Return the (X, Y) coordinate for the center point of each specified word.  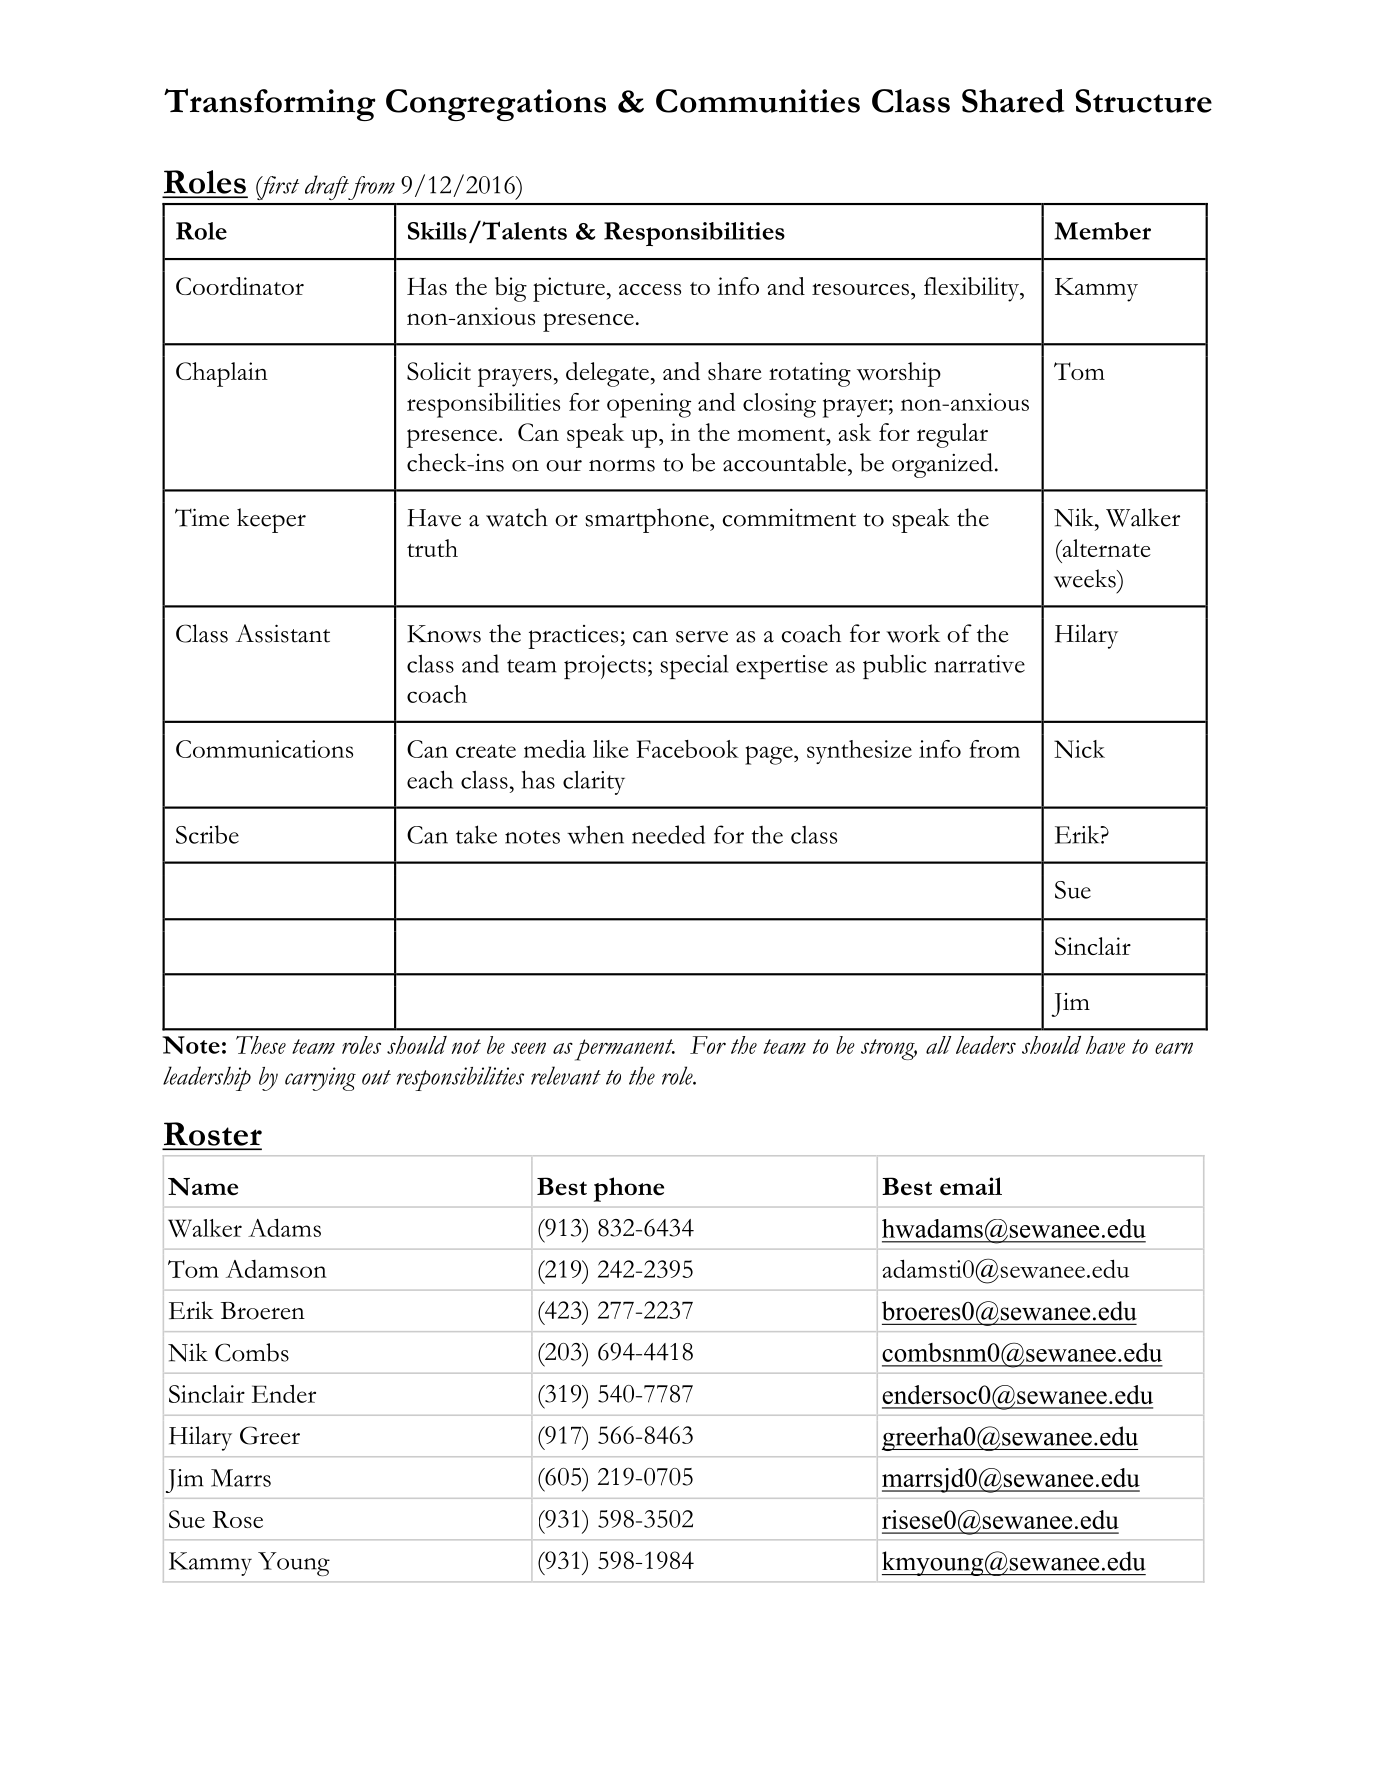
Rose (238, 1519)
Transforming (270, 104)
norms (622, 466)
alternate (1105, 548)
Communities (758, 101)
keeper (271, 520)
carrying (320, 1079)
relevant (566, 1075)
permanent (625, 1050)
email (971, 1186)
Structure (1144, 101)
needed (668, 834)
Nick (1079, 749)
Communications (264, 749)
